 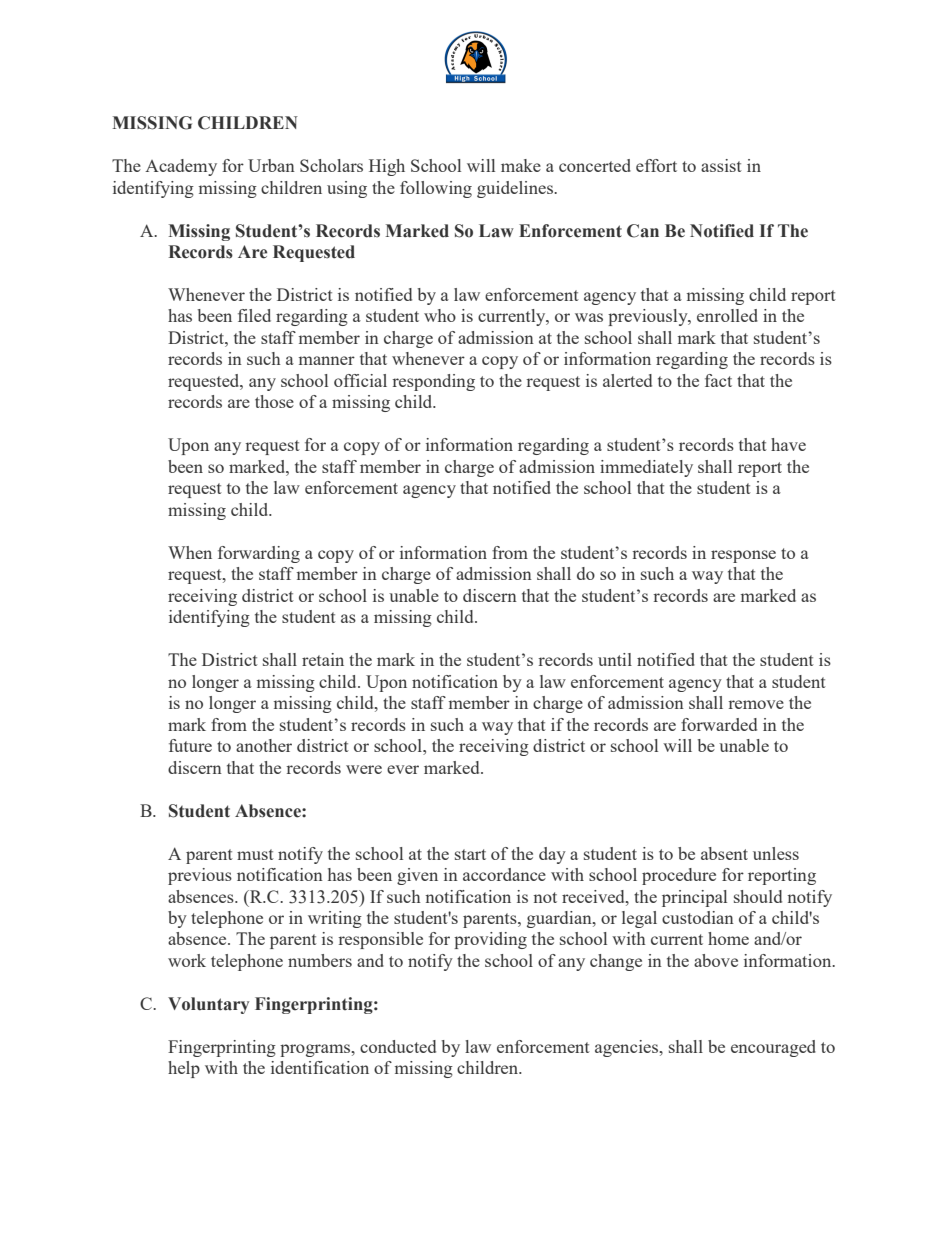 What do you see at coordinates (208, 1005) in the document?
I see `Voluntary` at bounding box center [208, 1005].
